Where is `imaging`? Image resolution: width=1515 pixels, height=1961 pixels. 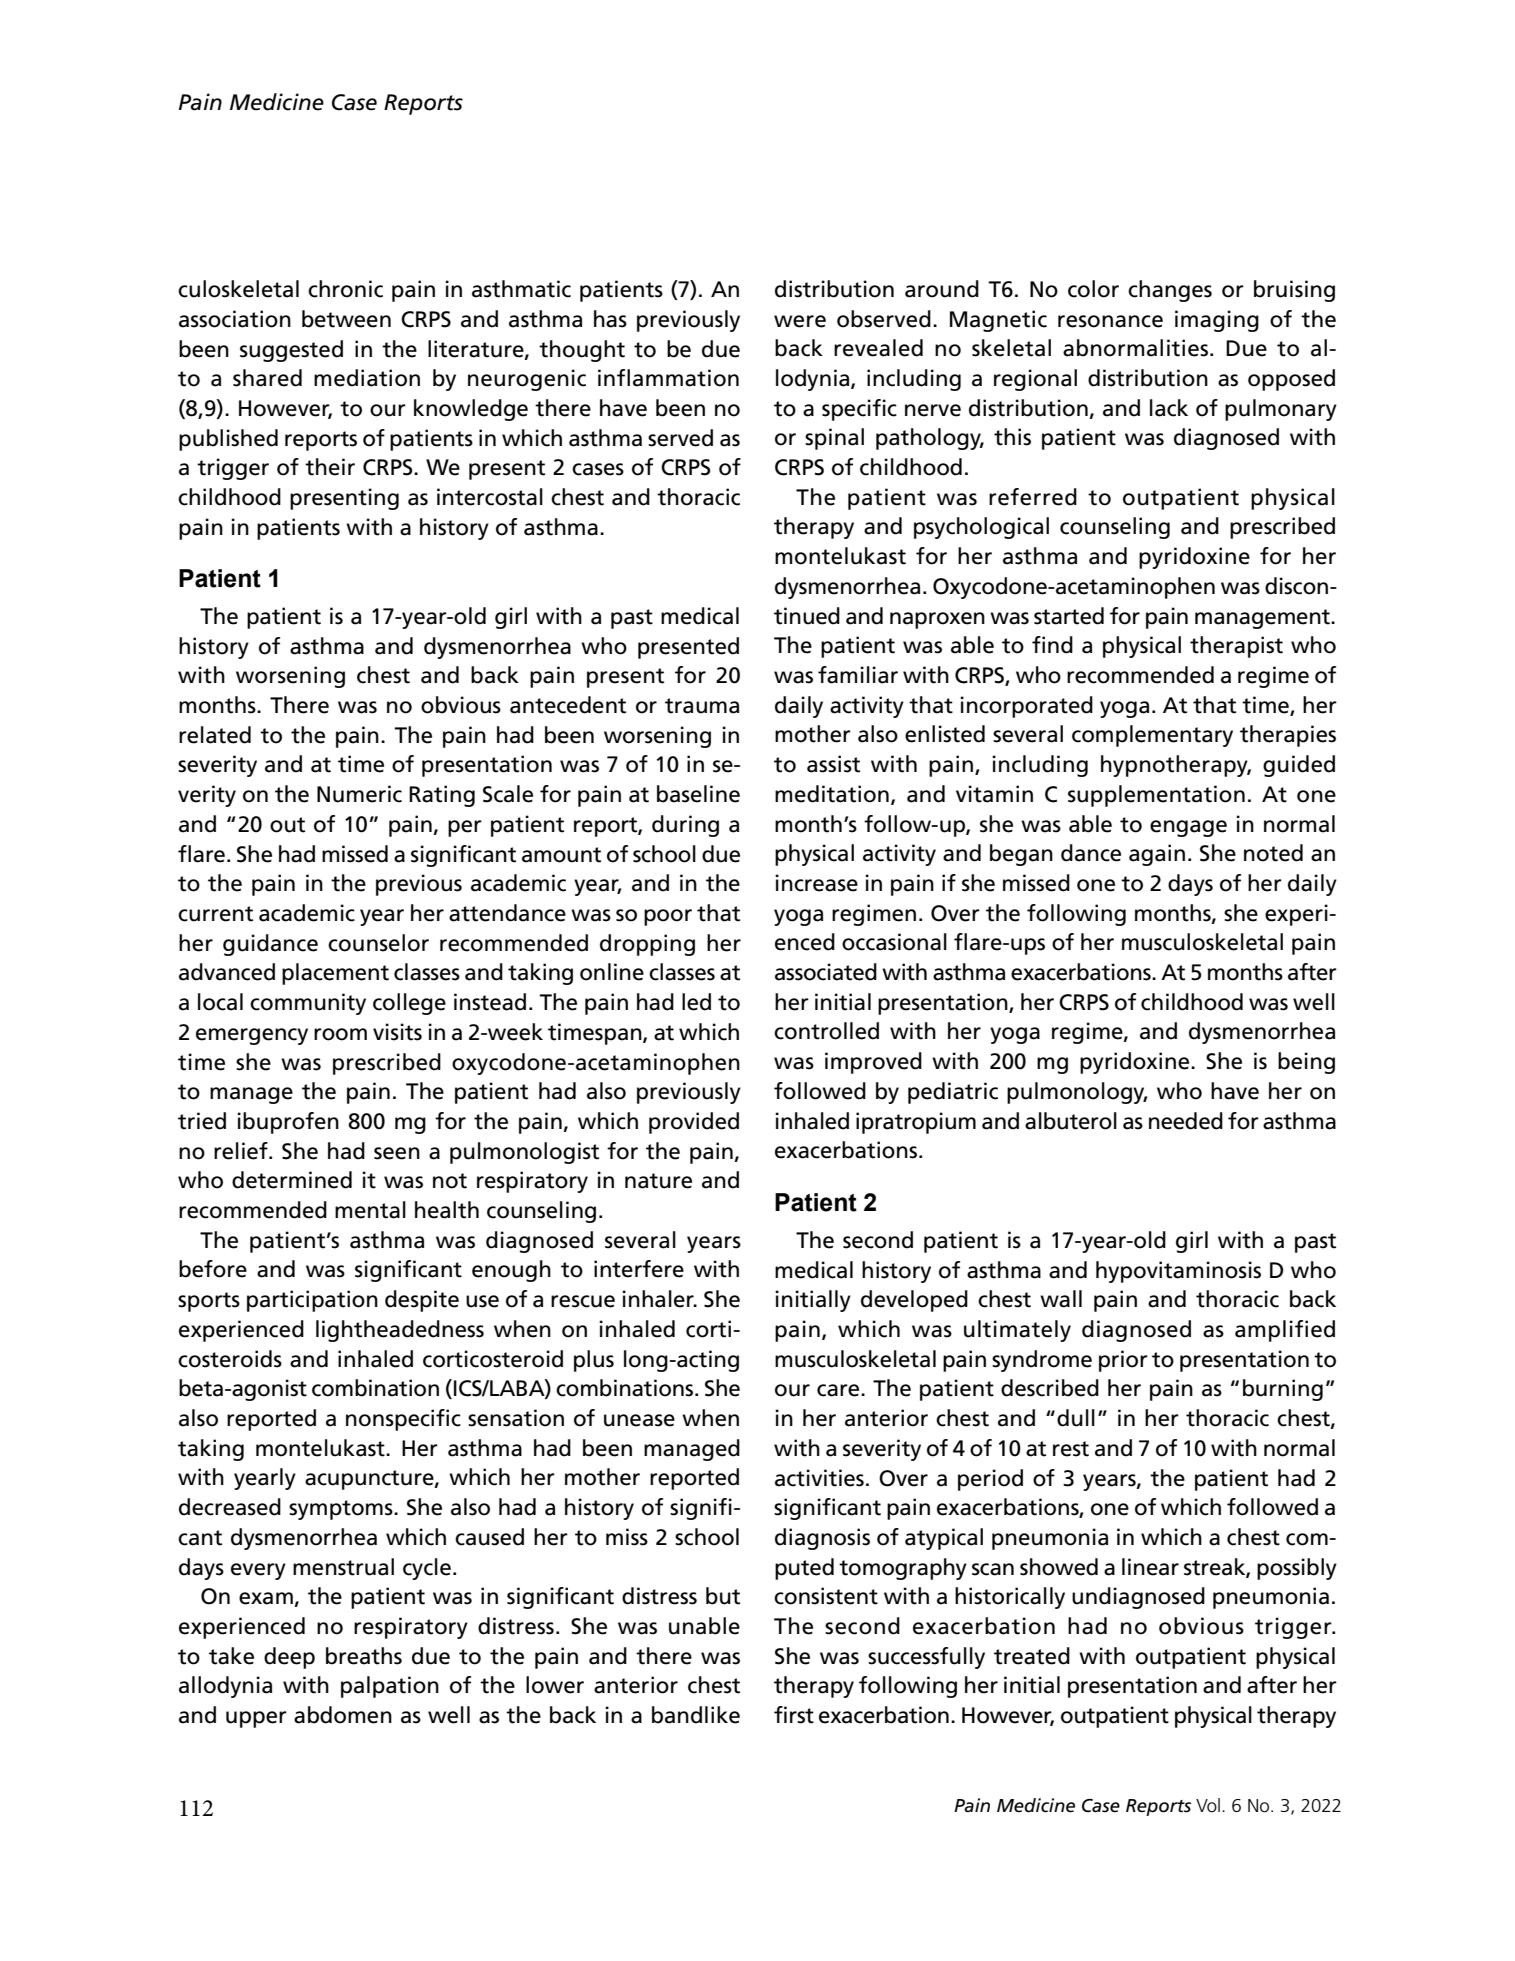 imaging is located at coordinates (1217, 321).
